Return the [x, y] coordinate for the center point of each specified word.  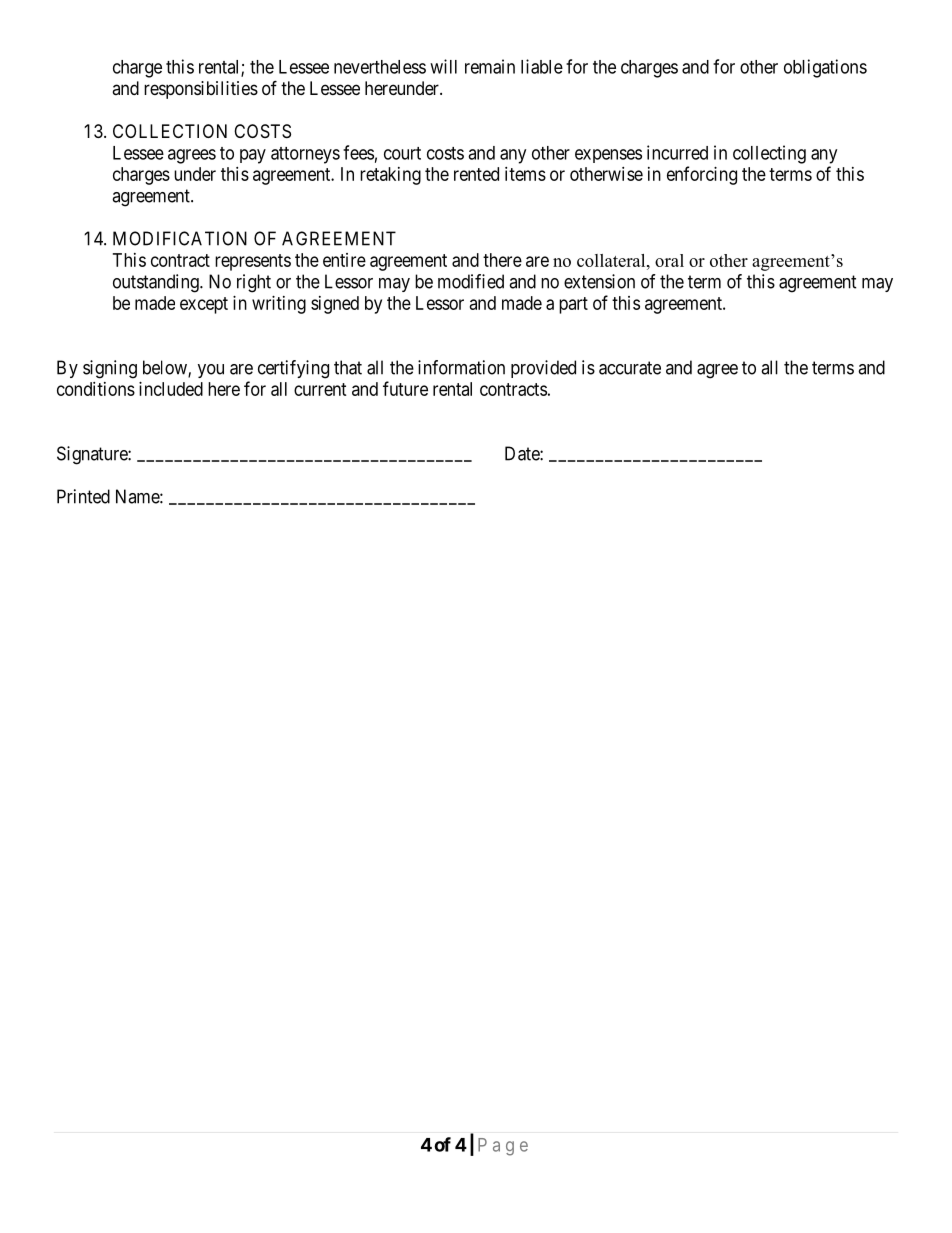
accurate [630, 368]
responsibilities [201, 90]
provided [543, 369]
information [461, 367]
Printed [83, 496]
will [443, 66]
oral [669, 260]
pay [253, 156]
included [171, 389]
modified [471, 281]
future [405, 388]
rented [476, 174]
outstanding [157, 283]
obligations [825, 68]
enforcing [702, 175]
